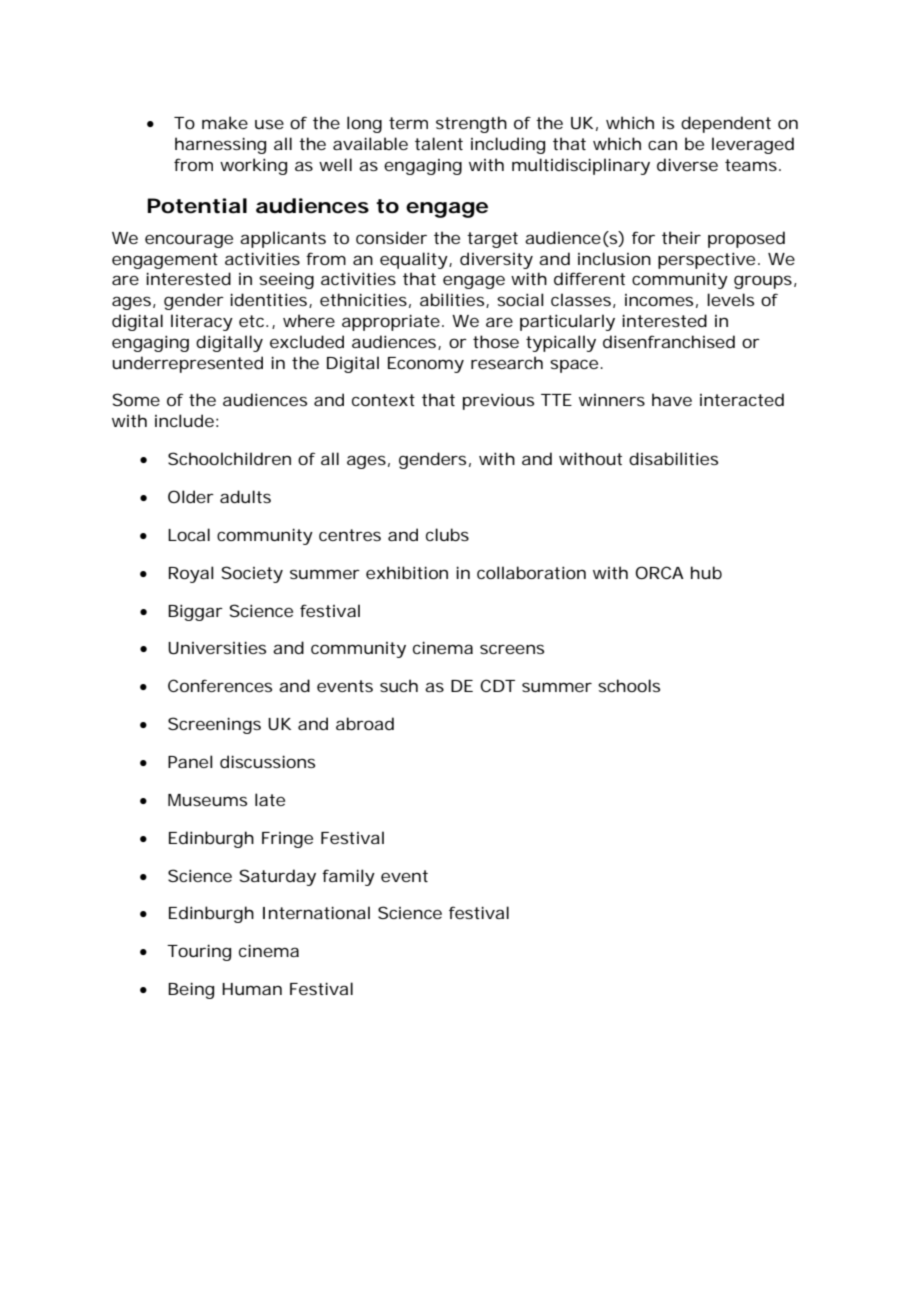 This screenshot has height=1308, width=924. What do you see at coordinates (497, 685) in the screenshot?
I see `CDT` at bounding box center [497, 685].
